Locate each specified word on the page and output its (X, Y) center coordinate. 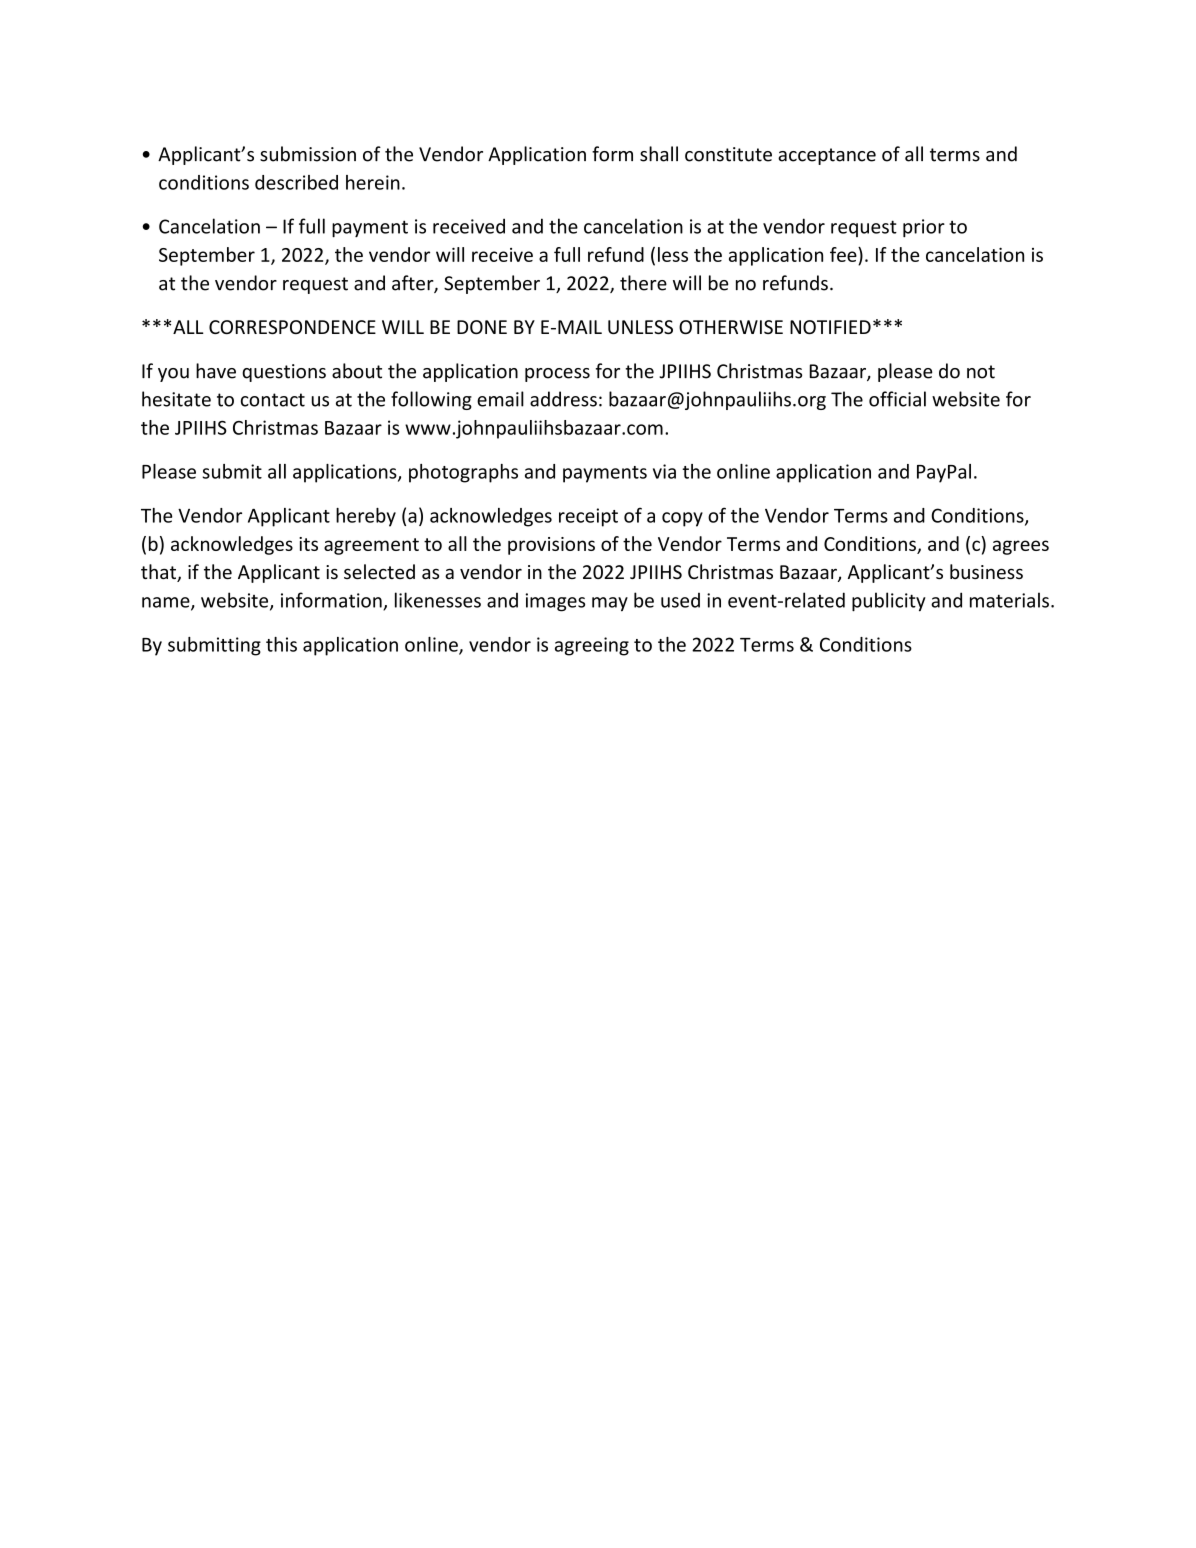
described (296, 182)
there (643, 283)
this (281, 644)
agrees (1021, 547)
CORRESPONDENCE (292, 327)
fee (844, 254)
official (897, 399)
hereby (366, 517)
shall (659, 154)
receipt (588, 517)
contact (273, 400)
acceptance (827, 156)
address (563, 399)
